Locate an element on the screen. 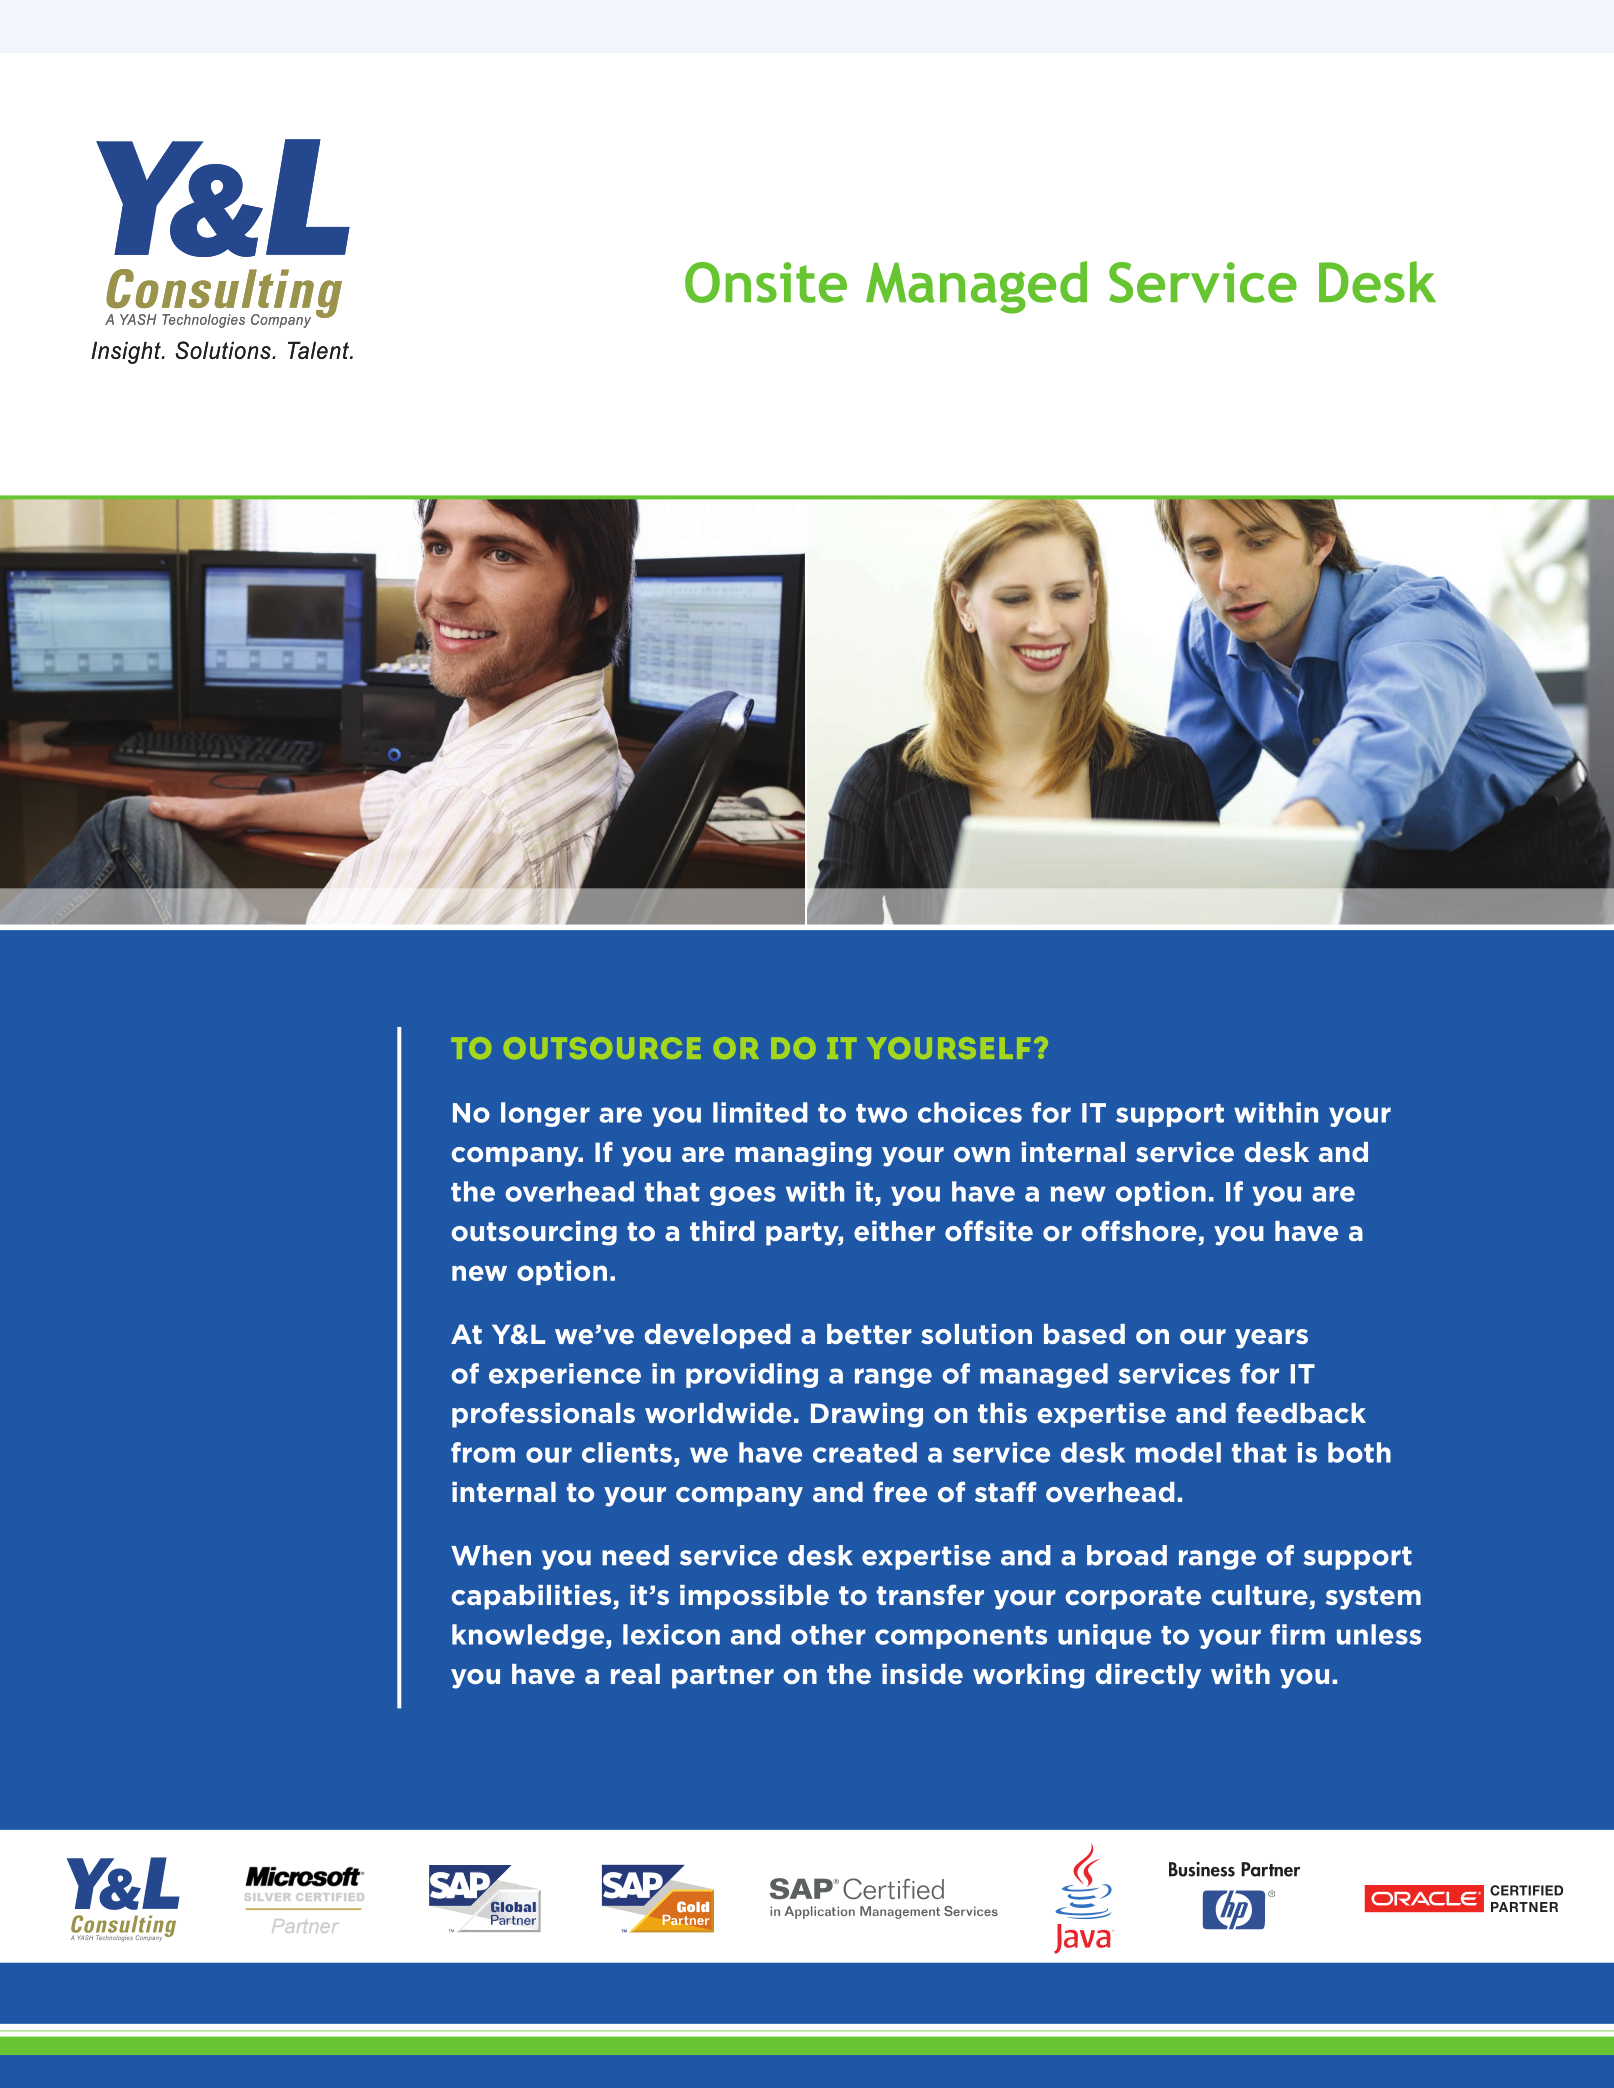 The height and width of the screenshot is (2088, 1614). longer is located at coordinates (545, 1114).
